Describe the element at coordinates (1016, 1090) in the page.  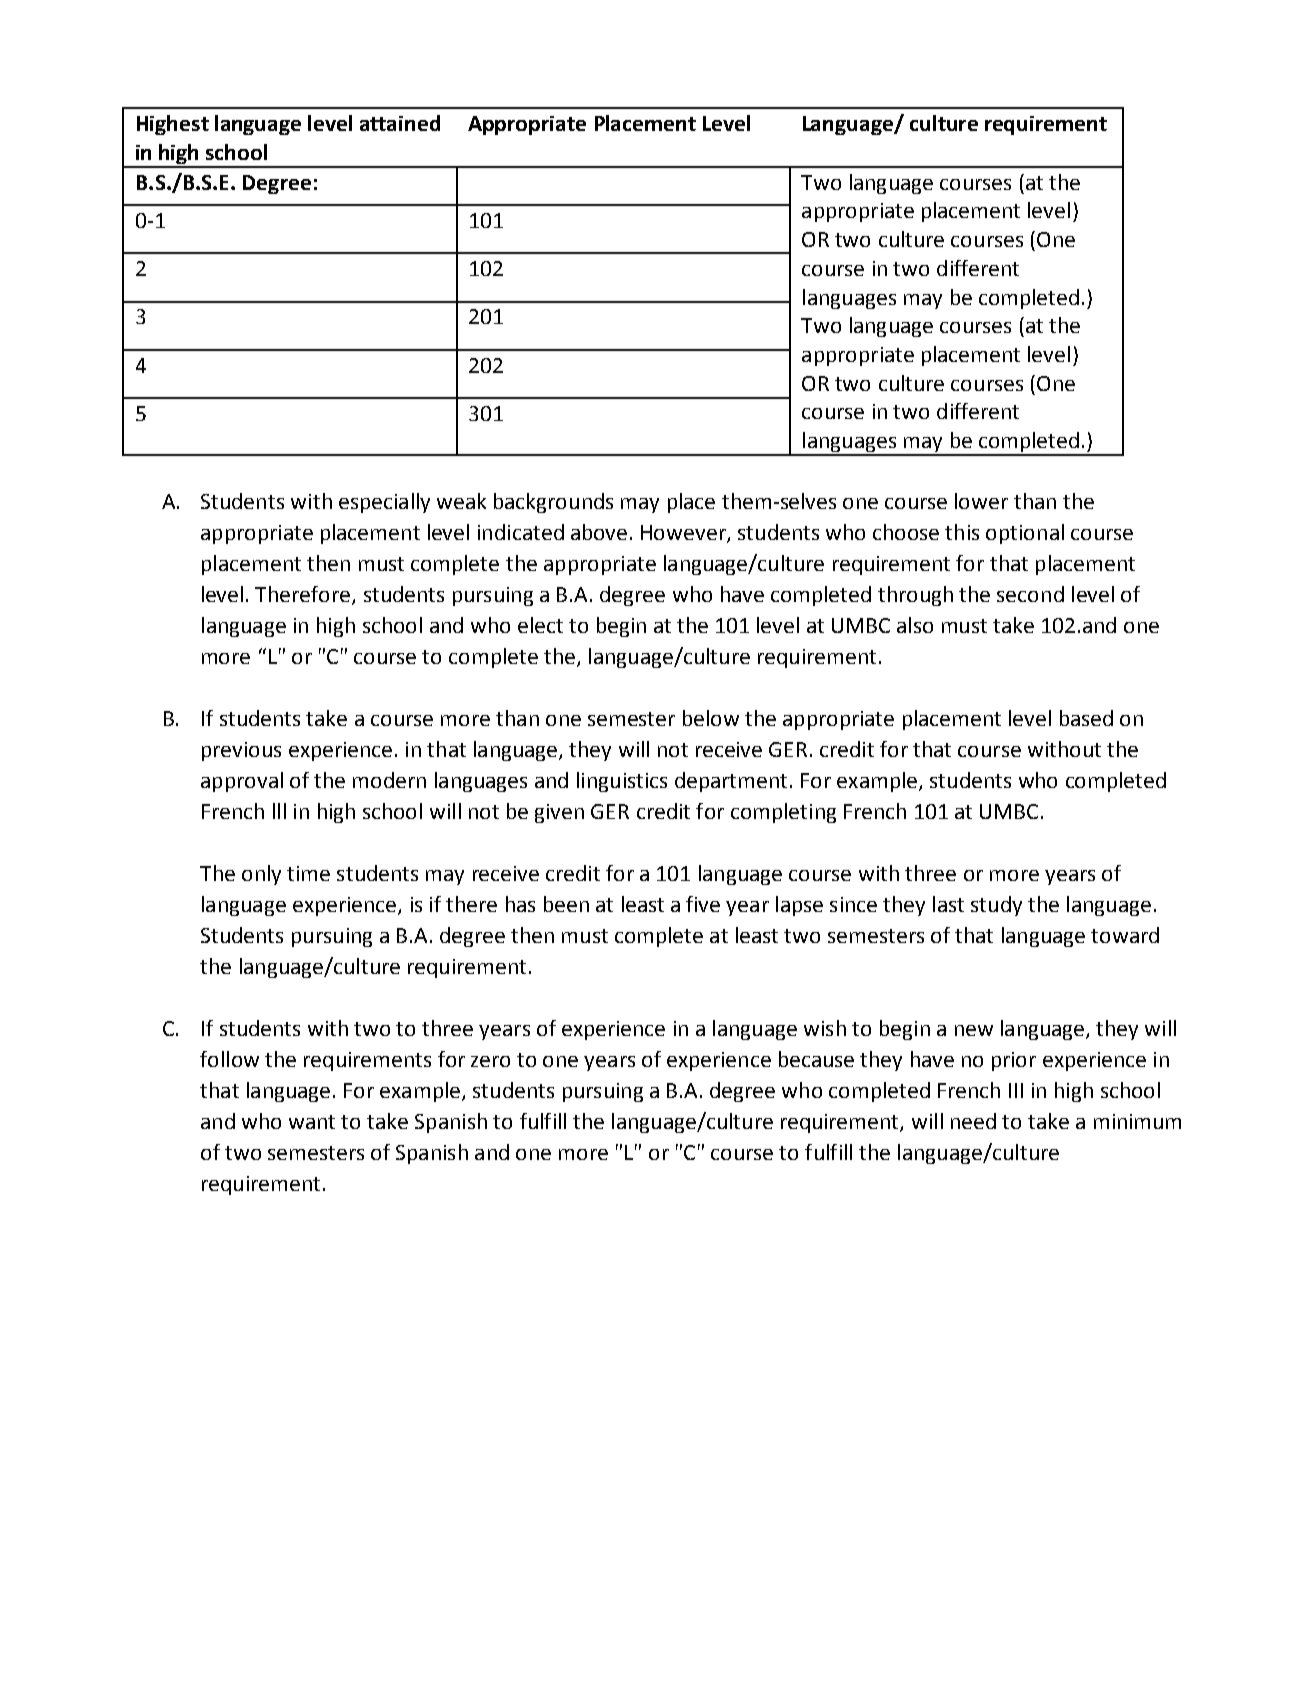
I see `III` at that location.
